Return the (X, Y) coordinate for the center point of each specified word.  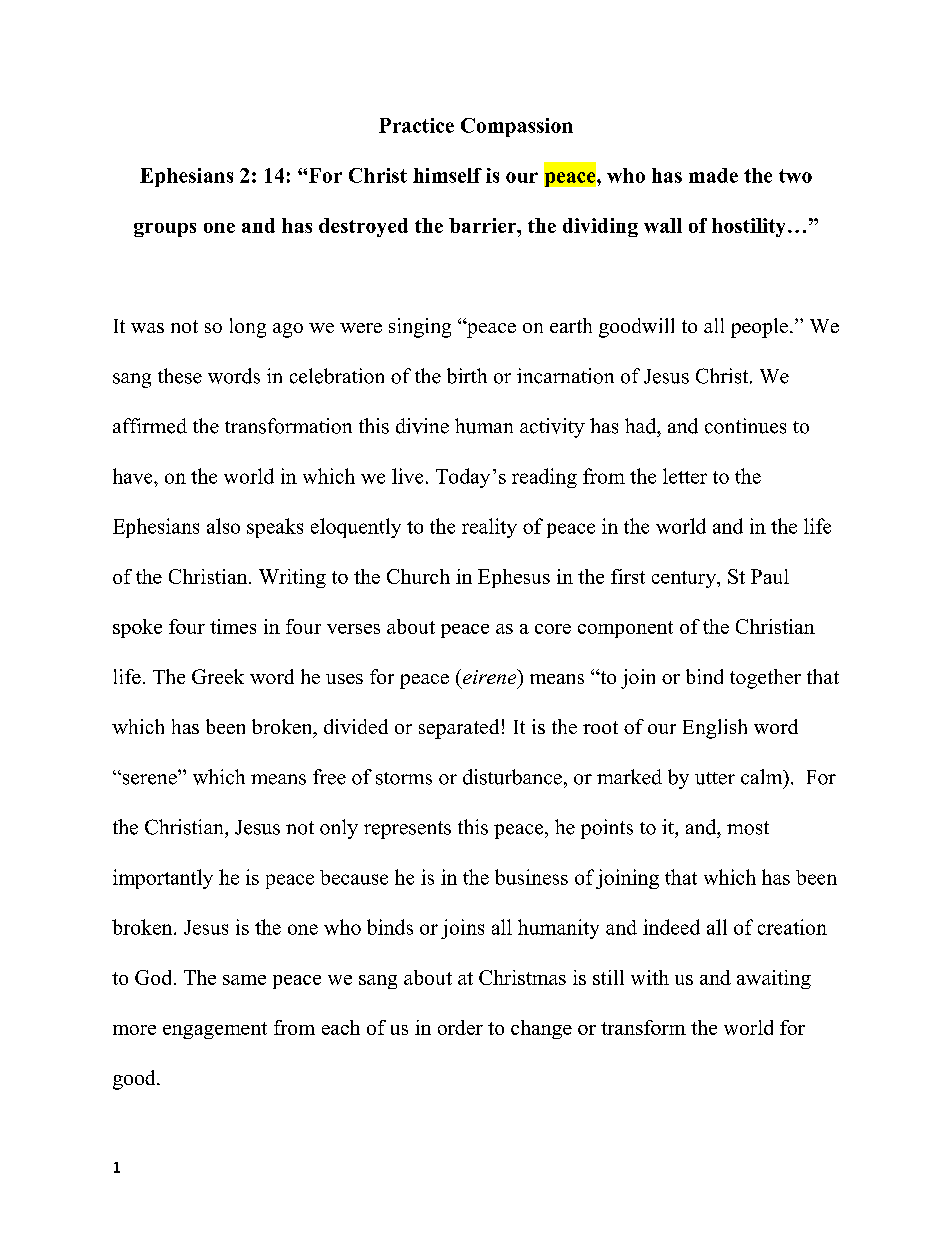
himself (447, 175)
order (460, 1027)
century (685, 579)
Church (418, 576)
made (713, 175)
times (233, 626)
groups (165, 230)
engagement (215, 1030)
